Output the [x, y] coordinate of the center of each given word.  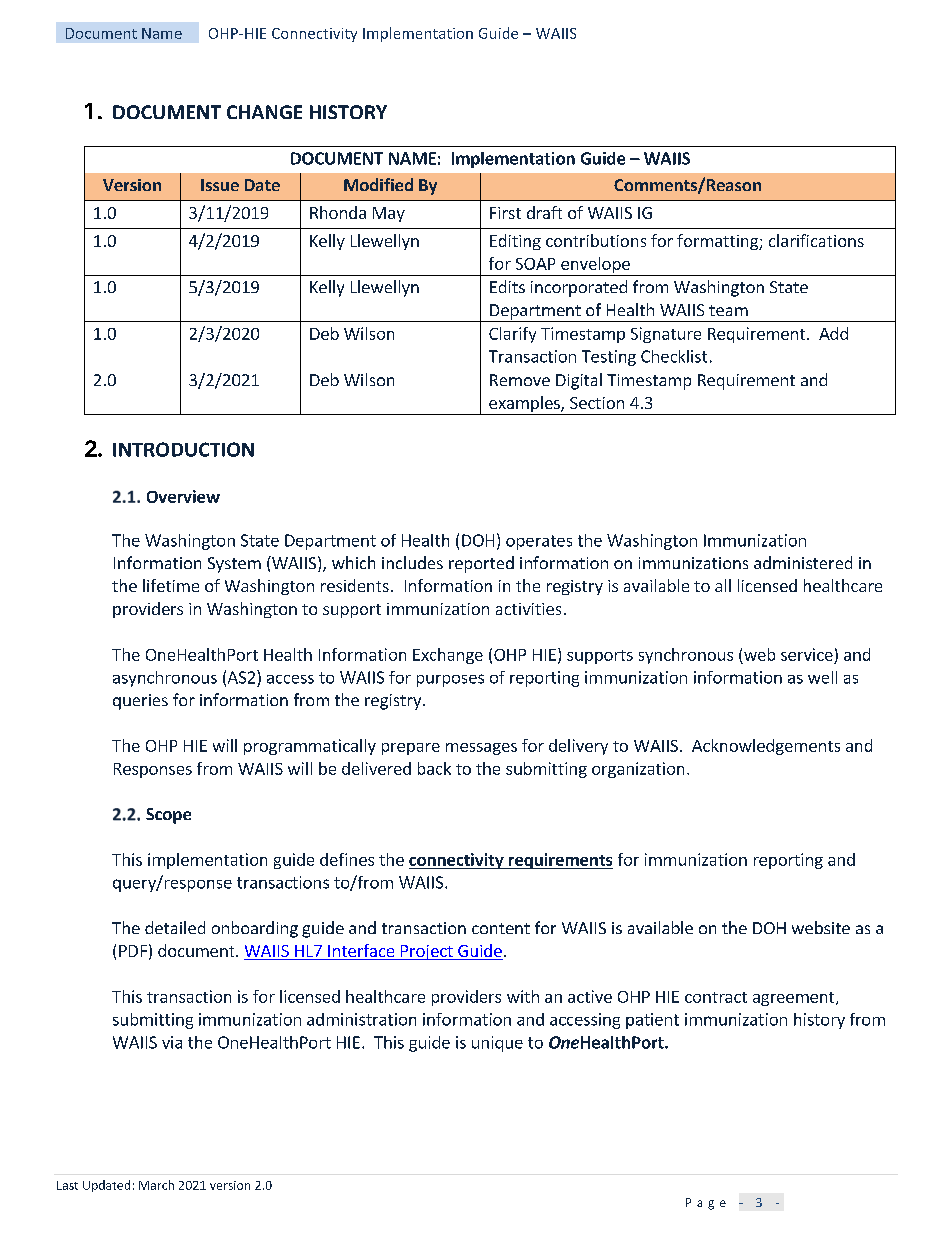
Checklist [674, 356]
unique [497, 1044]
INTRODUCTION [183, 449]
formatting [718, 242]
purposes [450, 680]
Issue [220, 185]
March [156, 1185]
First [505, 213]
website [821, 927]
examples [524, 405]
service [807, 654]
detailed [175, 927]
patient [652, 1021]
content [501, 928]
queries [140, 702]
